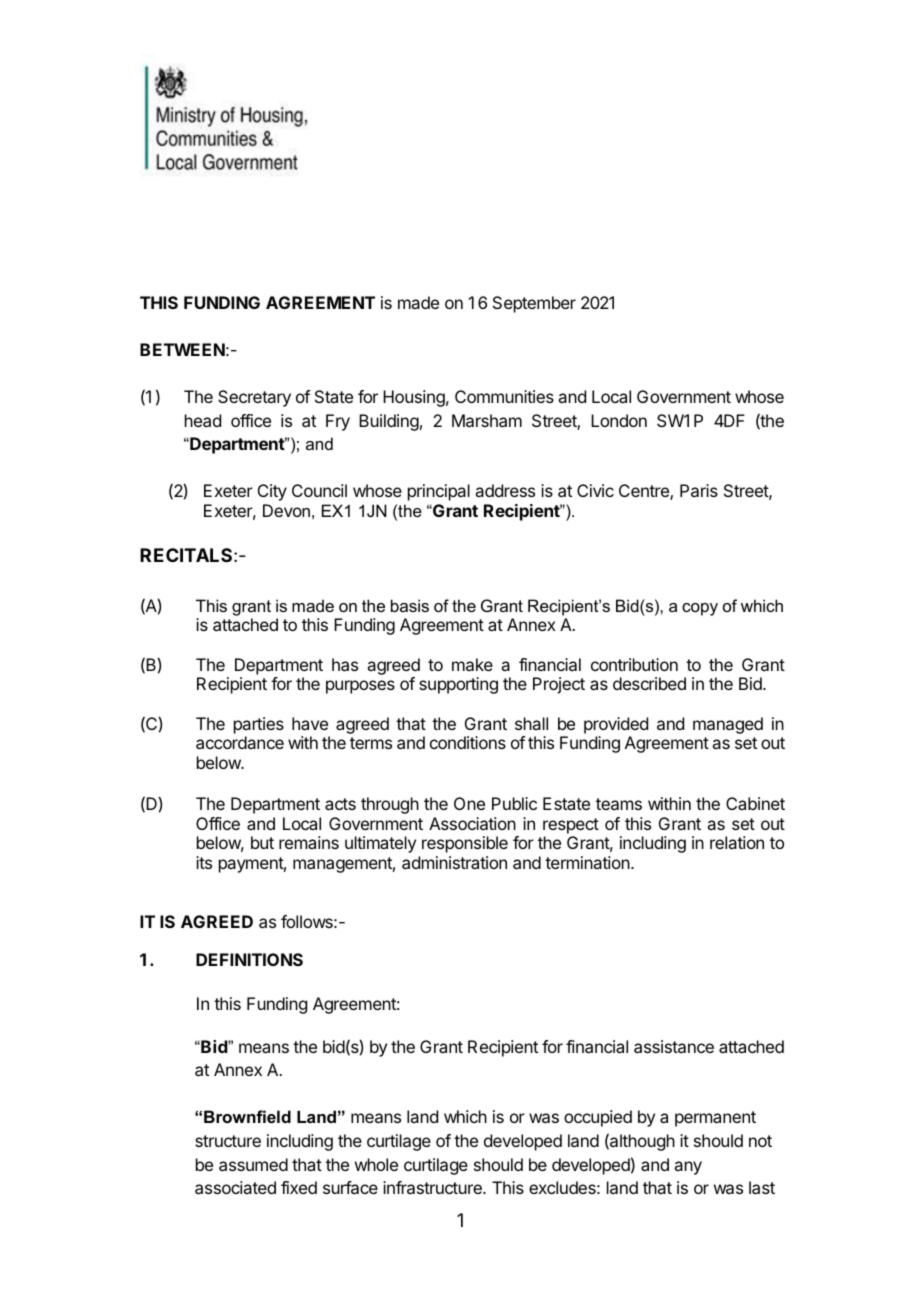 The width and height of the screenshot is (924, 1308). I want to click on copy, so click(700, 609).
